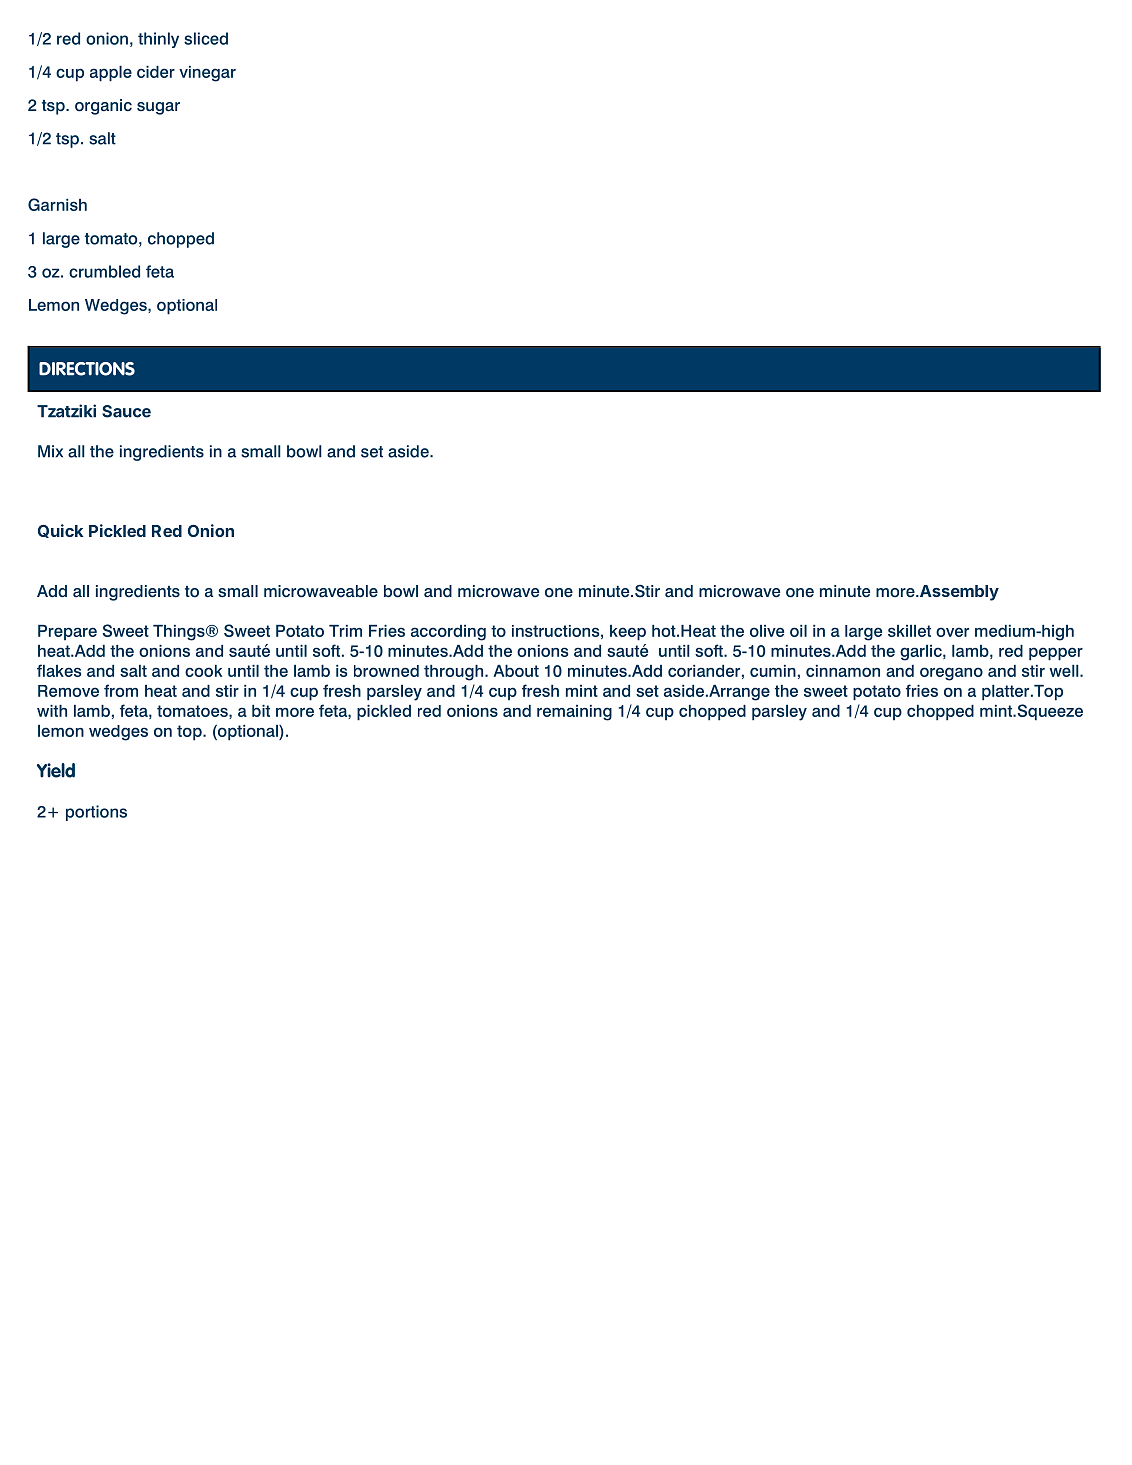 Image resolution: width=1132 pixels, height=1465 pixels. Describe the element at coordinates (87, 369) in the image. I see `DIRECTIONS` at that location.
